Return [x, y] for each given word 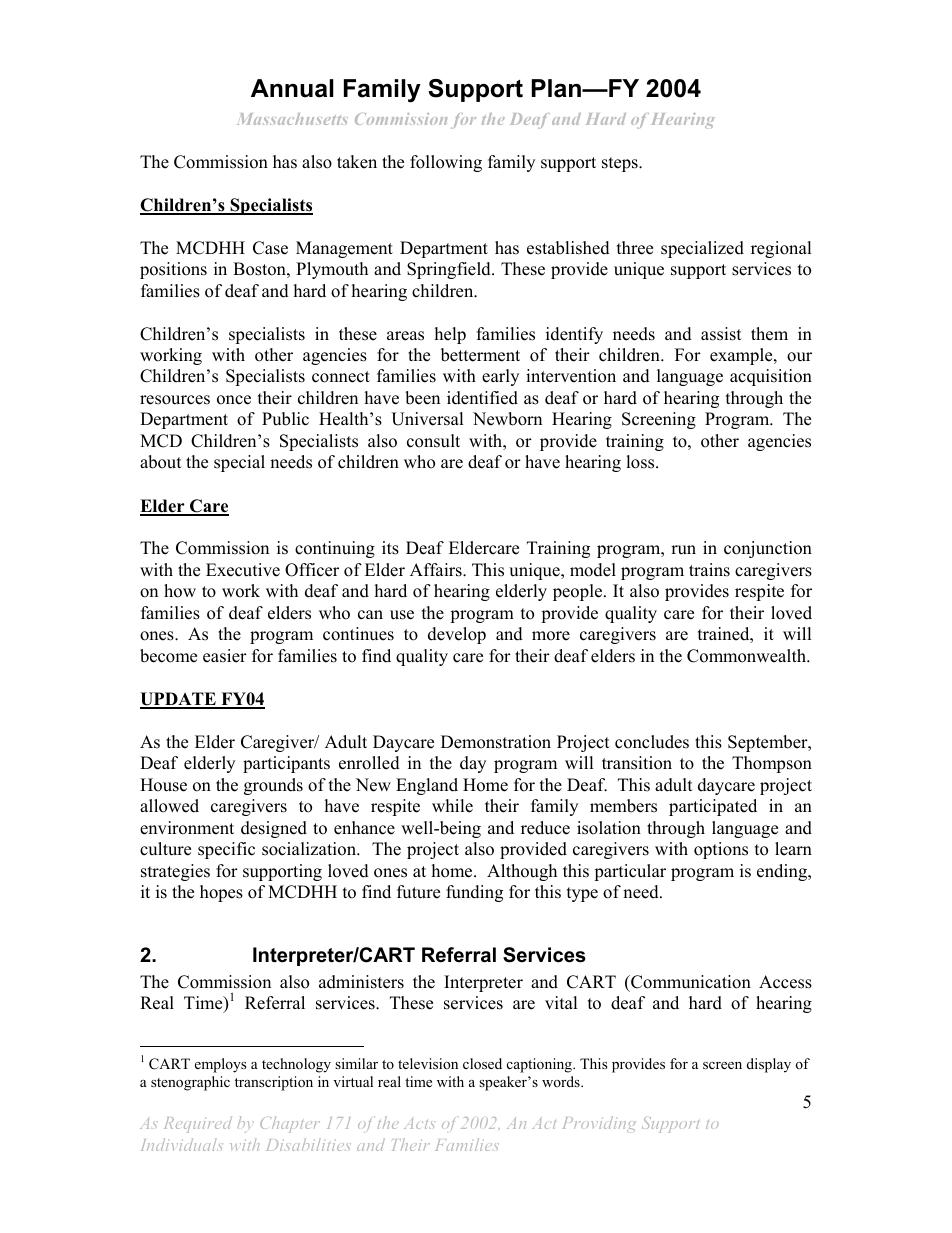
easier [225, 656]
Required [198, 1124]
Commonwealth [747, 656]
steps [621, 164]
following [446, 163]
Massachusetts [292, 119]
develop [457, 635]
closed [482, 1063]
